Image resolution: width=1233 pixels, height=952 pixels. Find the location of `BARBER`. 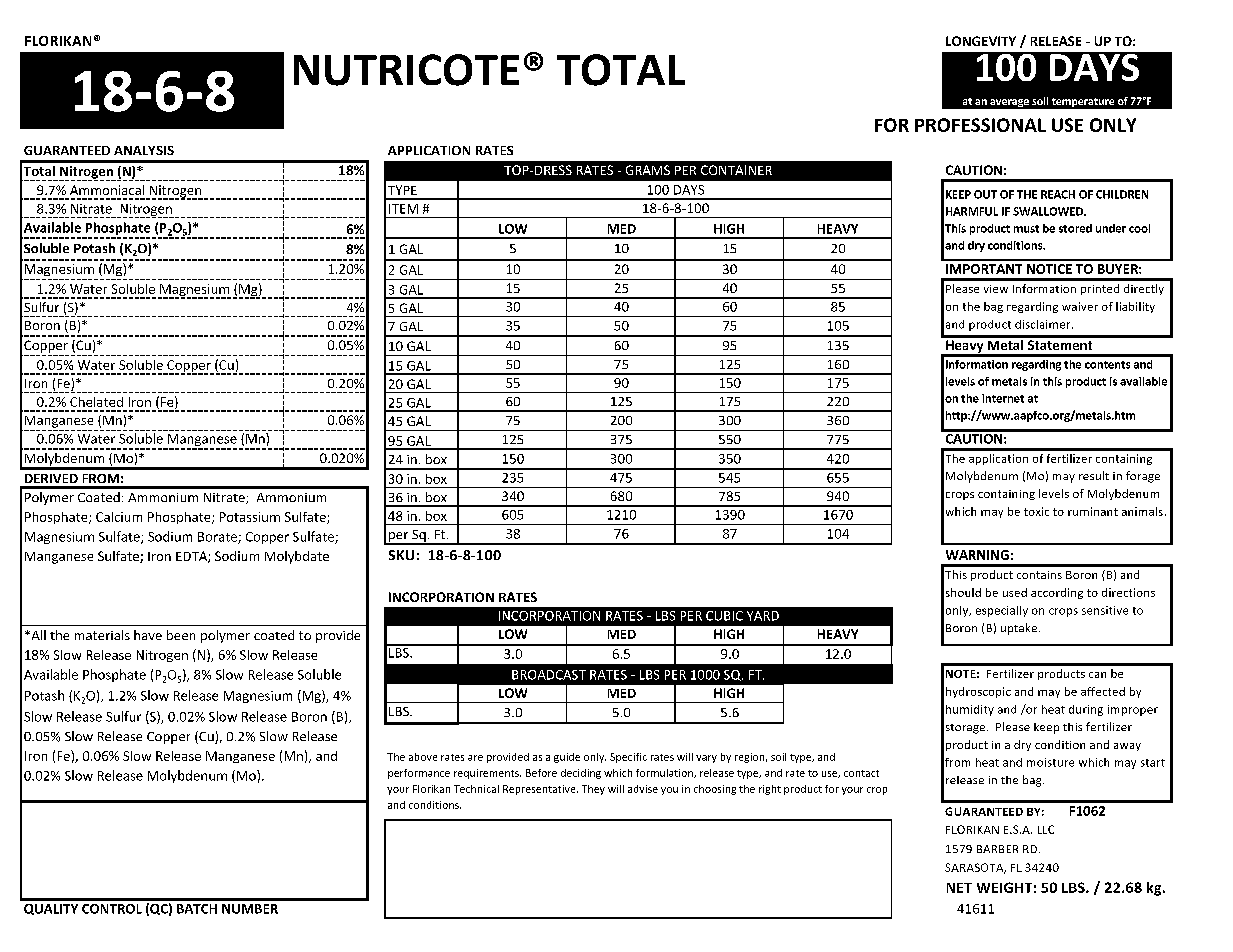

BARBER is located at coordinates (997, 849).
